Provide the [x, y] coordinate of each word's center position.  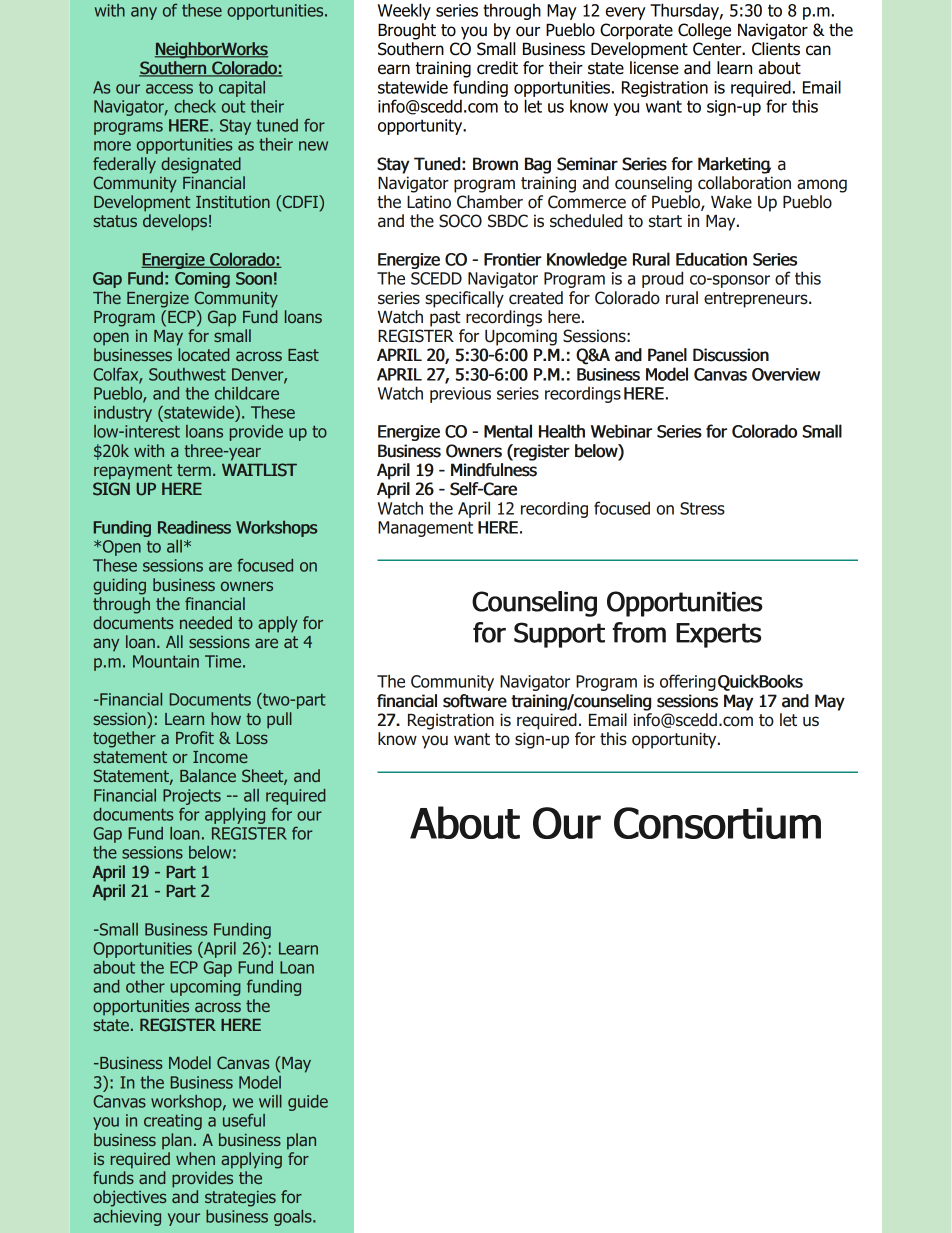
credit [497, 68]
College [704, 31]
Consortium [717, 823]
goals [294, 1218]
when [195, 1158]
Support [559, 635]
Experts [718, 635]
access [169, 89]
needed [206, 622]
